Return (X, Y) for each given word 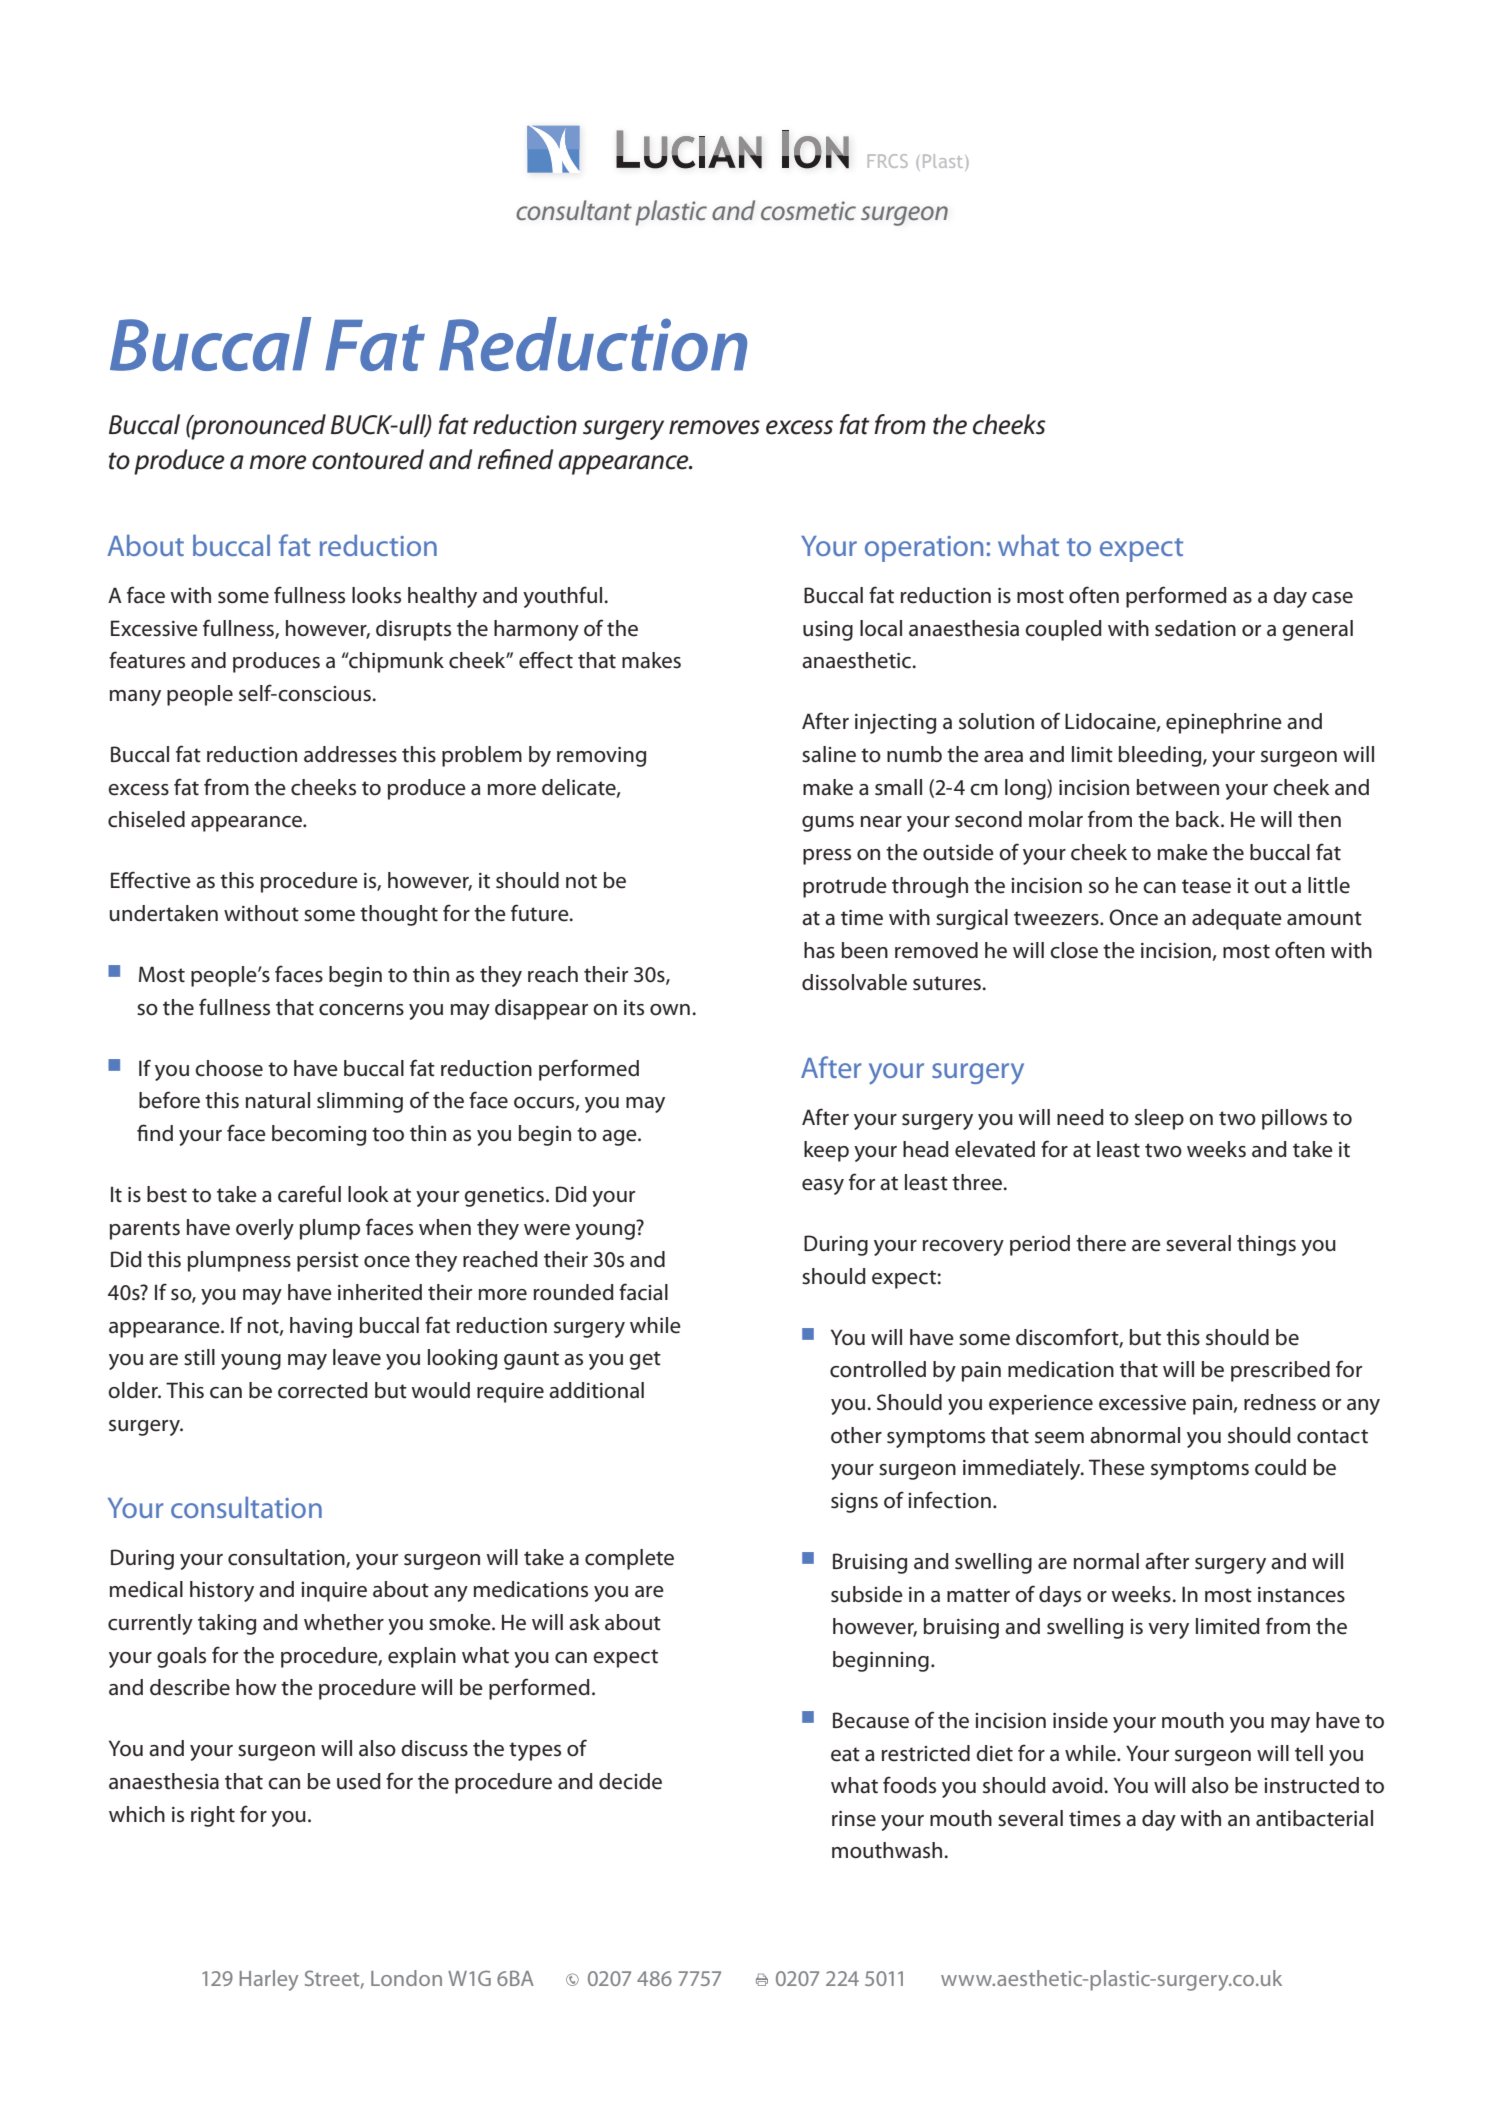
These (1117, 1467)
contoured (368, 459)
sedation (1195, 628)
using (828, 631)
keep (826, 1151)
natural (278, 1100)
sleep (1159, 1119)
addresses (350, 754)
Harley (269, 1980)
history (222, 1591)
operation (924, 549)
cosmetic (808, 211)
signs (854, 1503)
